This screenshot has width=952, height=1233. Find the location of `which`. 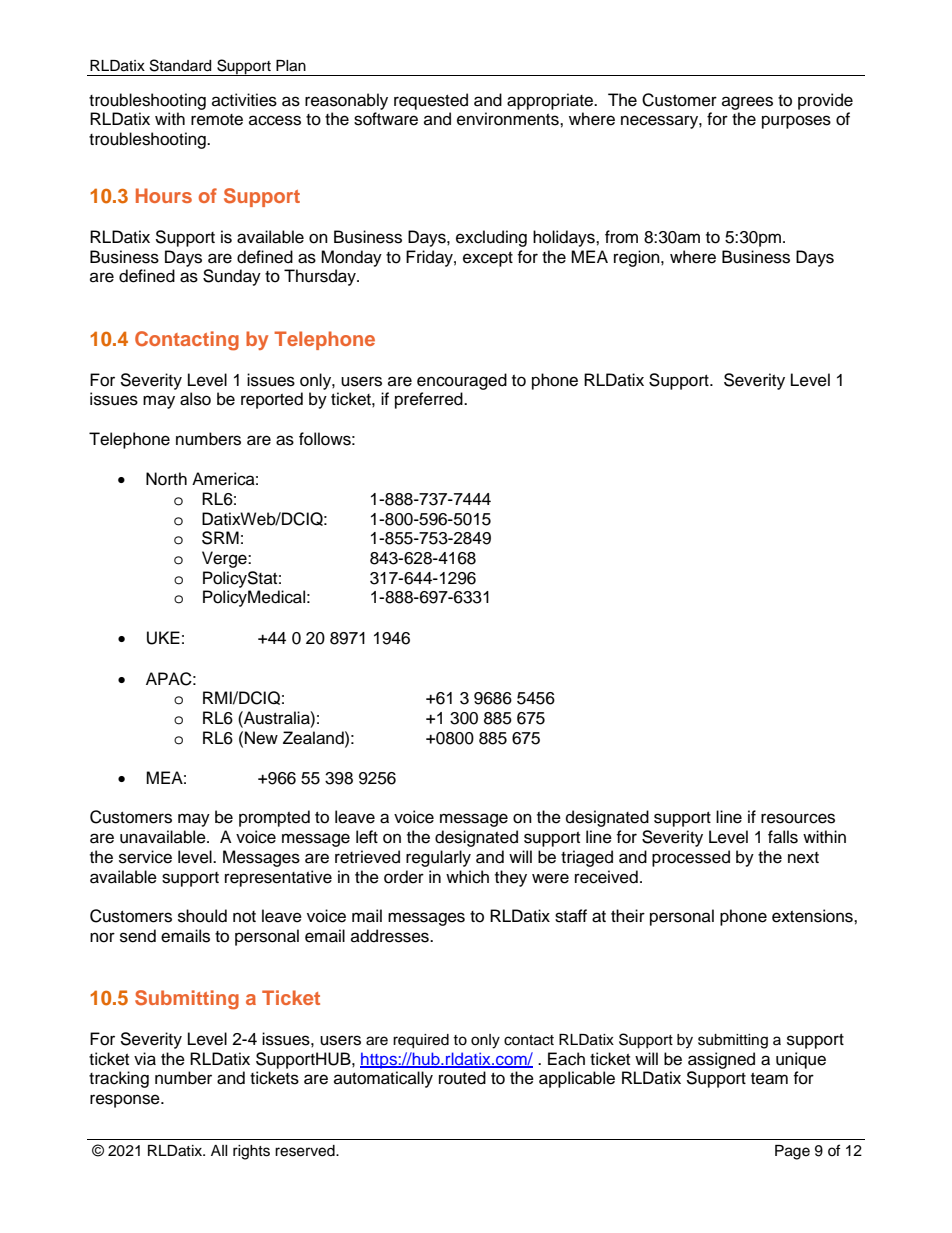

which is located at coordinates (467, 877).
